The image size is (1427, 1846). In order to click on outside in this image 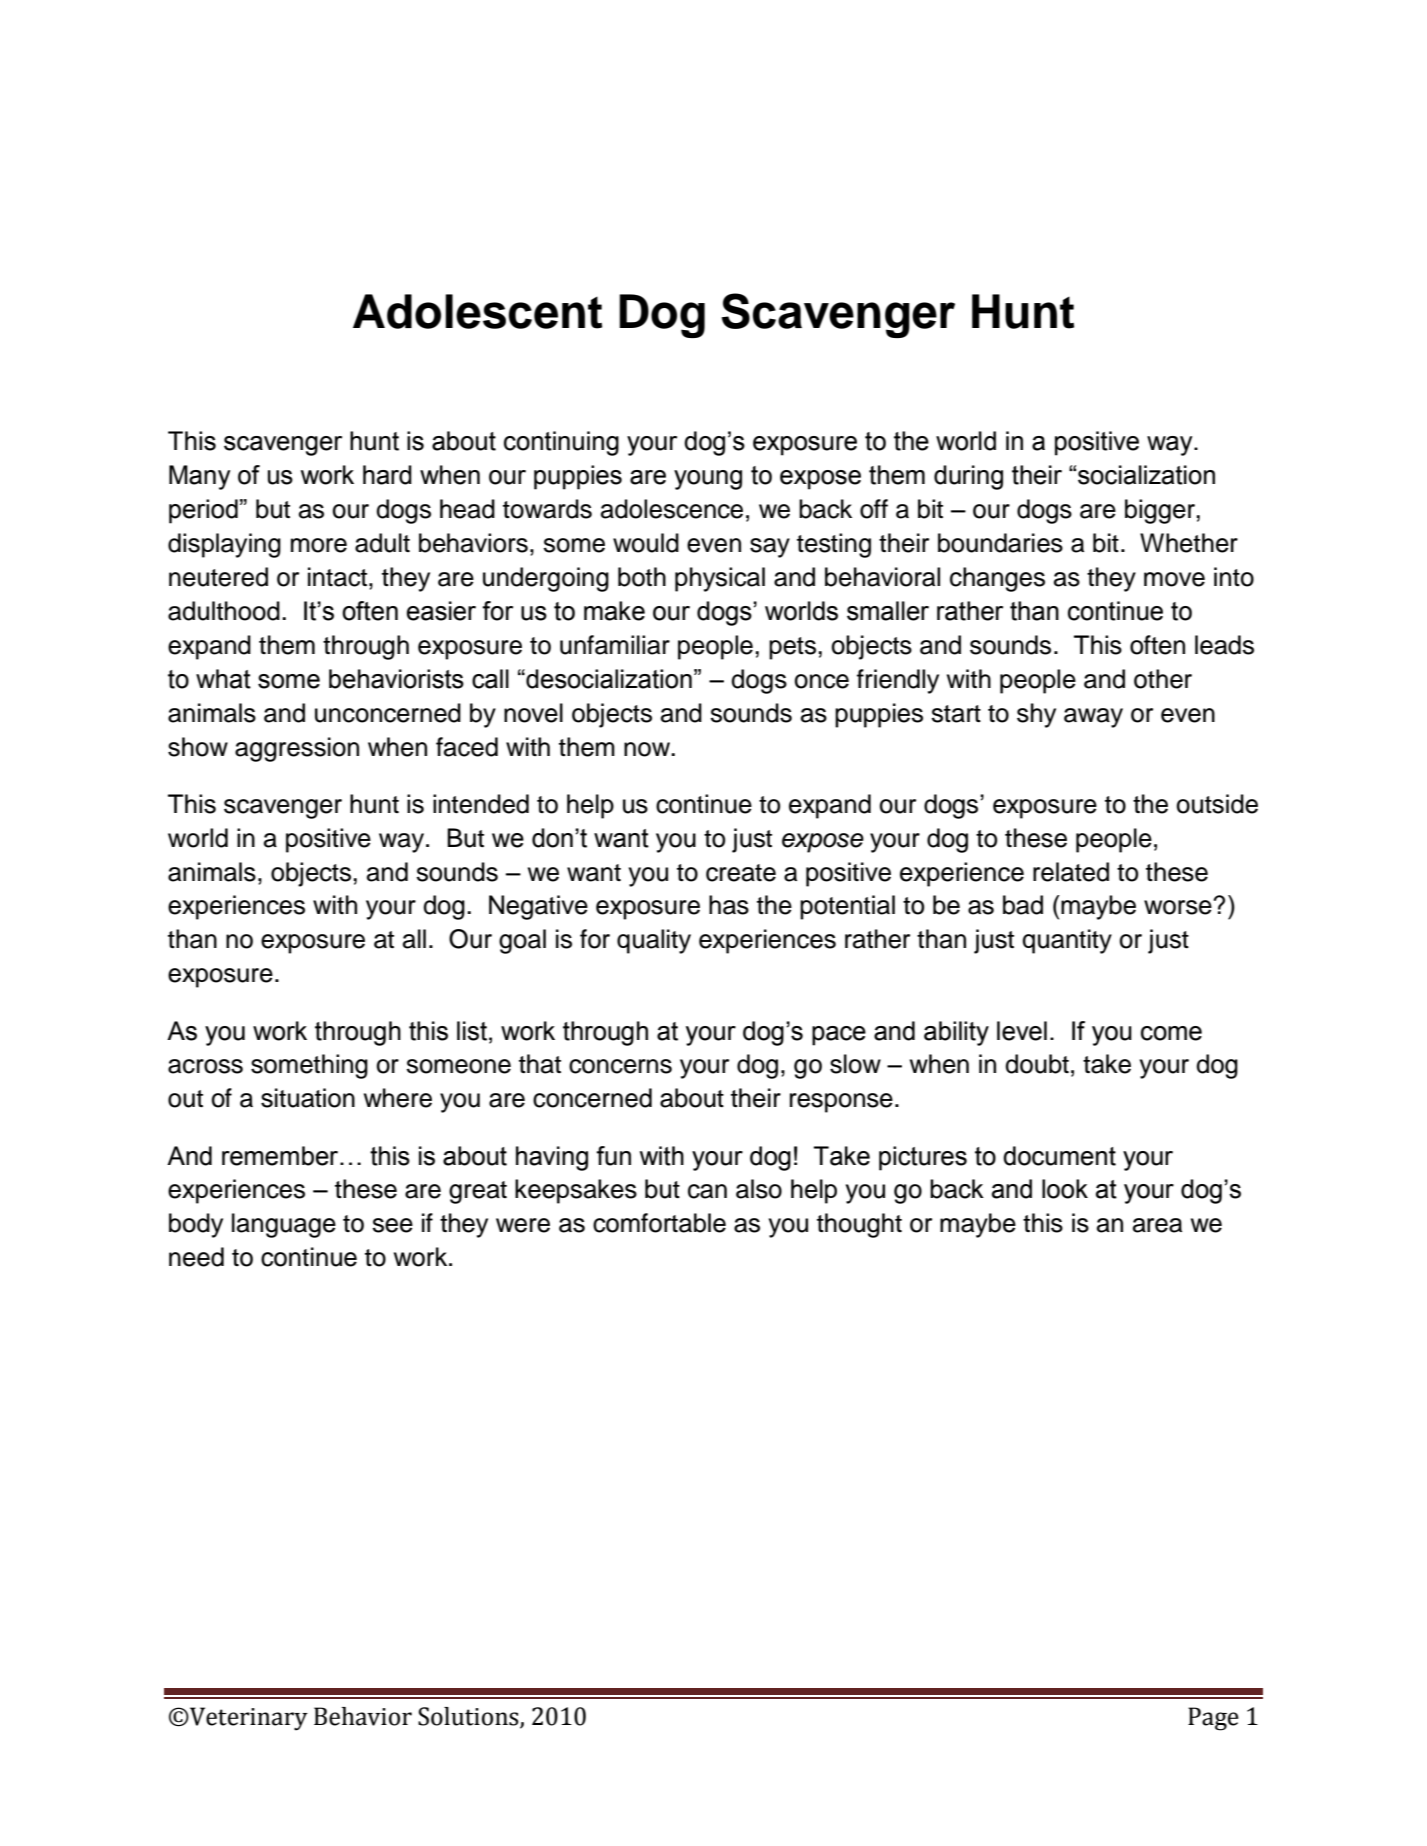, I will do `click(1217, 804)`.
